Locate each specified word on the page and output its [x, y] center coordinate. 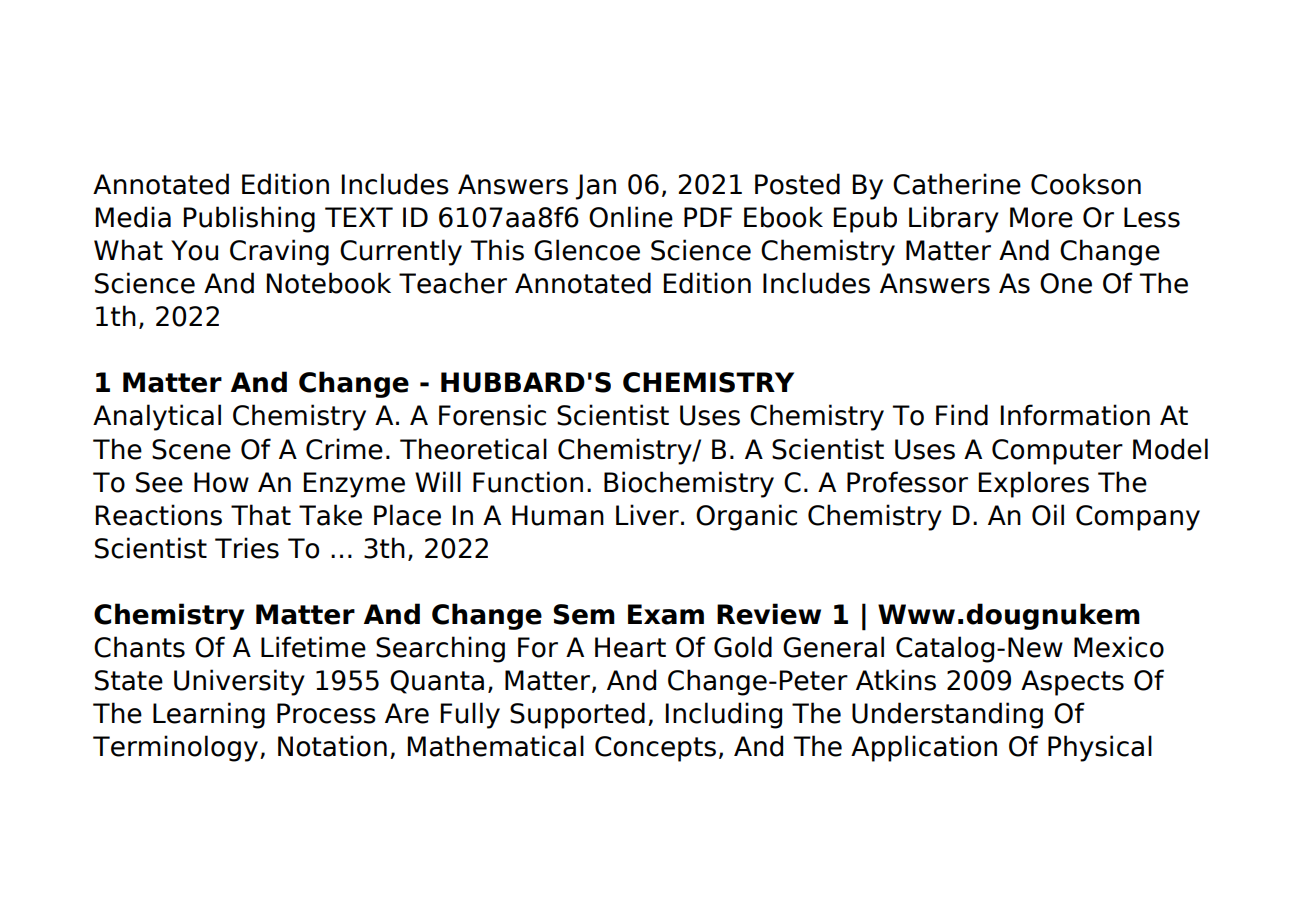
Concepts [655, 749]
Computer [1057, 452]
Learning [209, 715]
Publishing [249, 219]
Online [631, 217]
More [1041, 217]
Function [528, 482]
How [221, 482]
